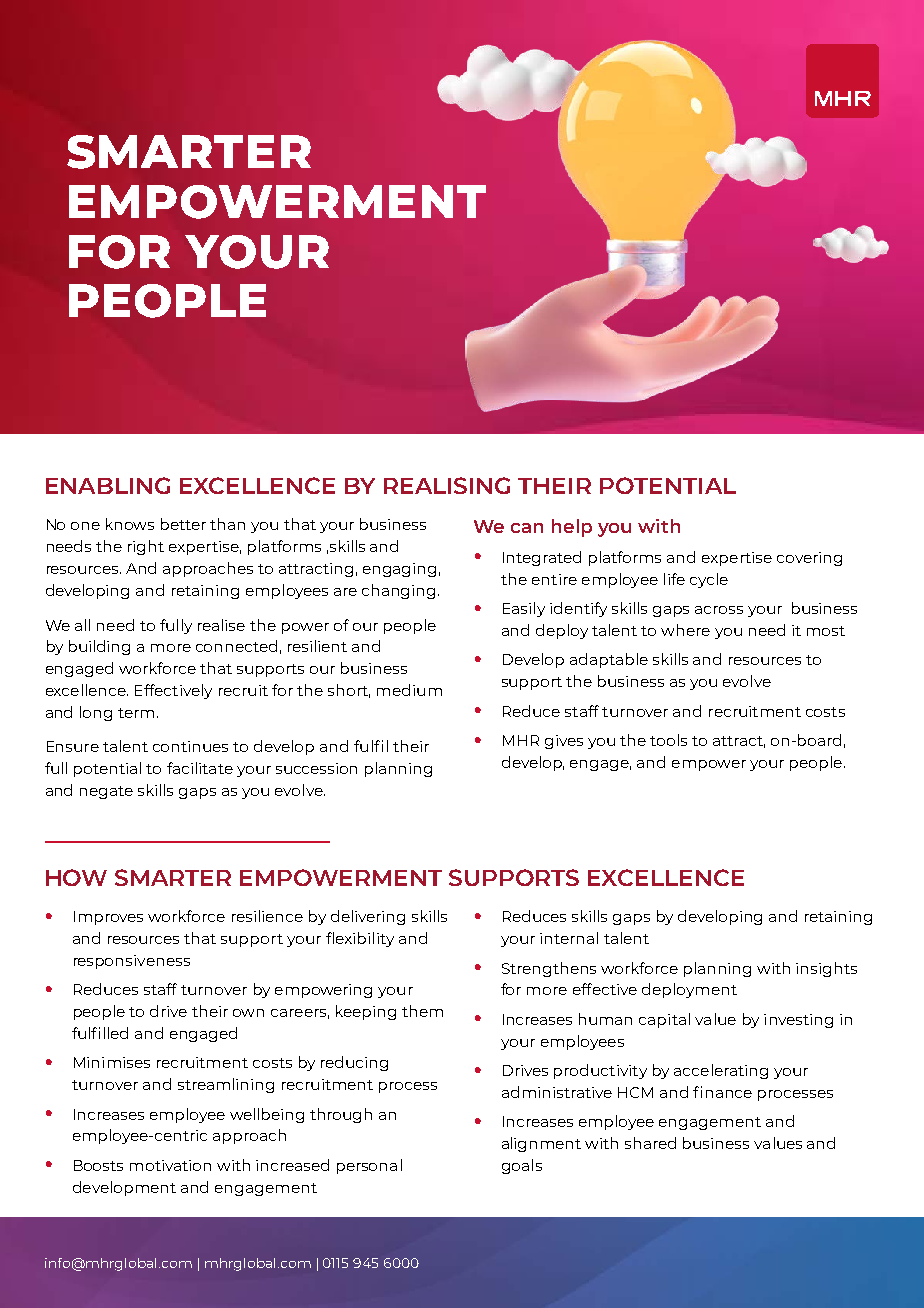  I want to click on covering, so click(809, 559).
